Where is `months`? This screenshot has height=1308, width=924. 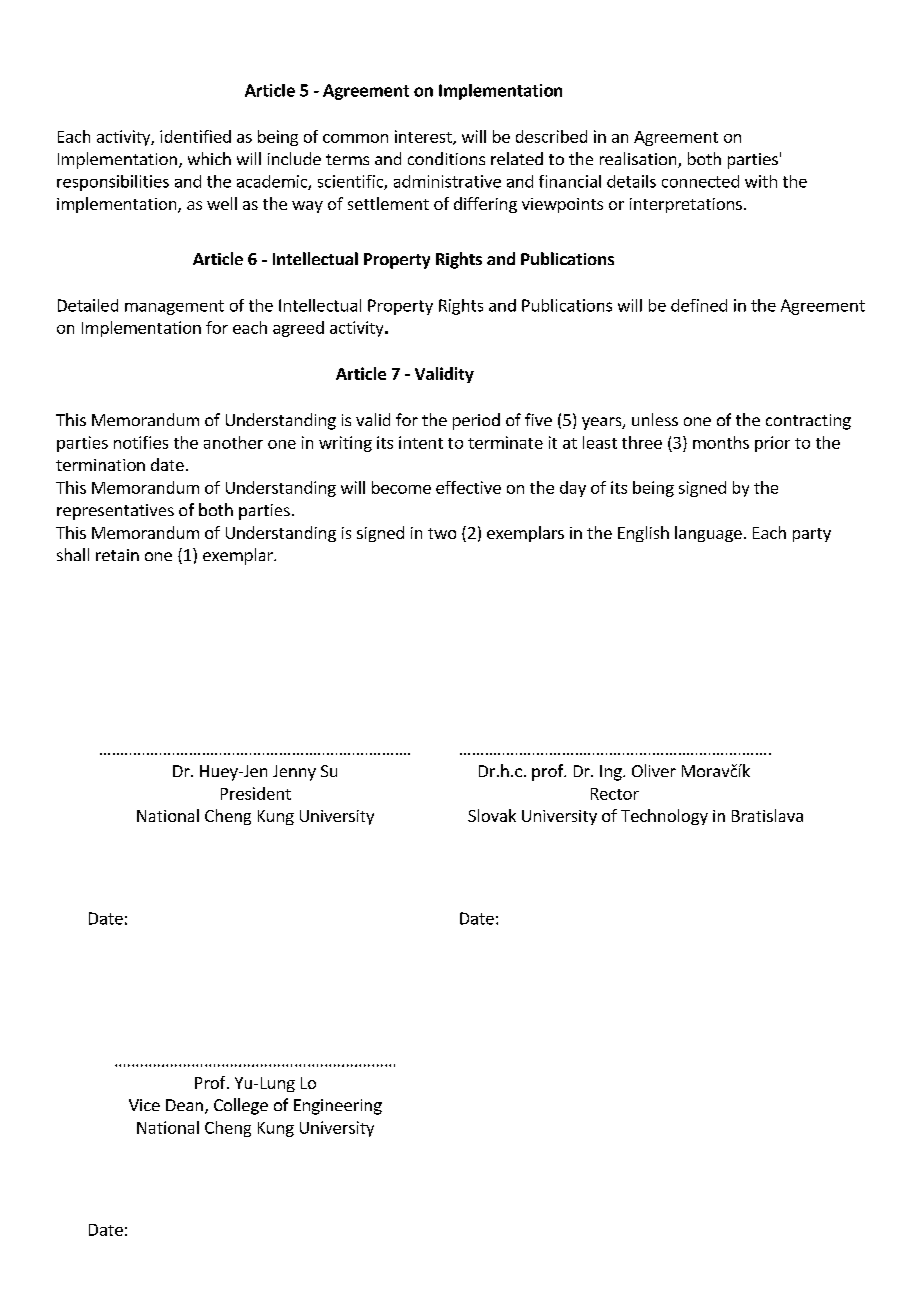
months is located at coordinates (721, 442).
